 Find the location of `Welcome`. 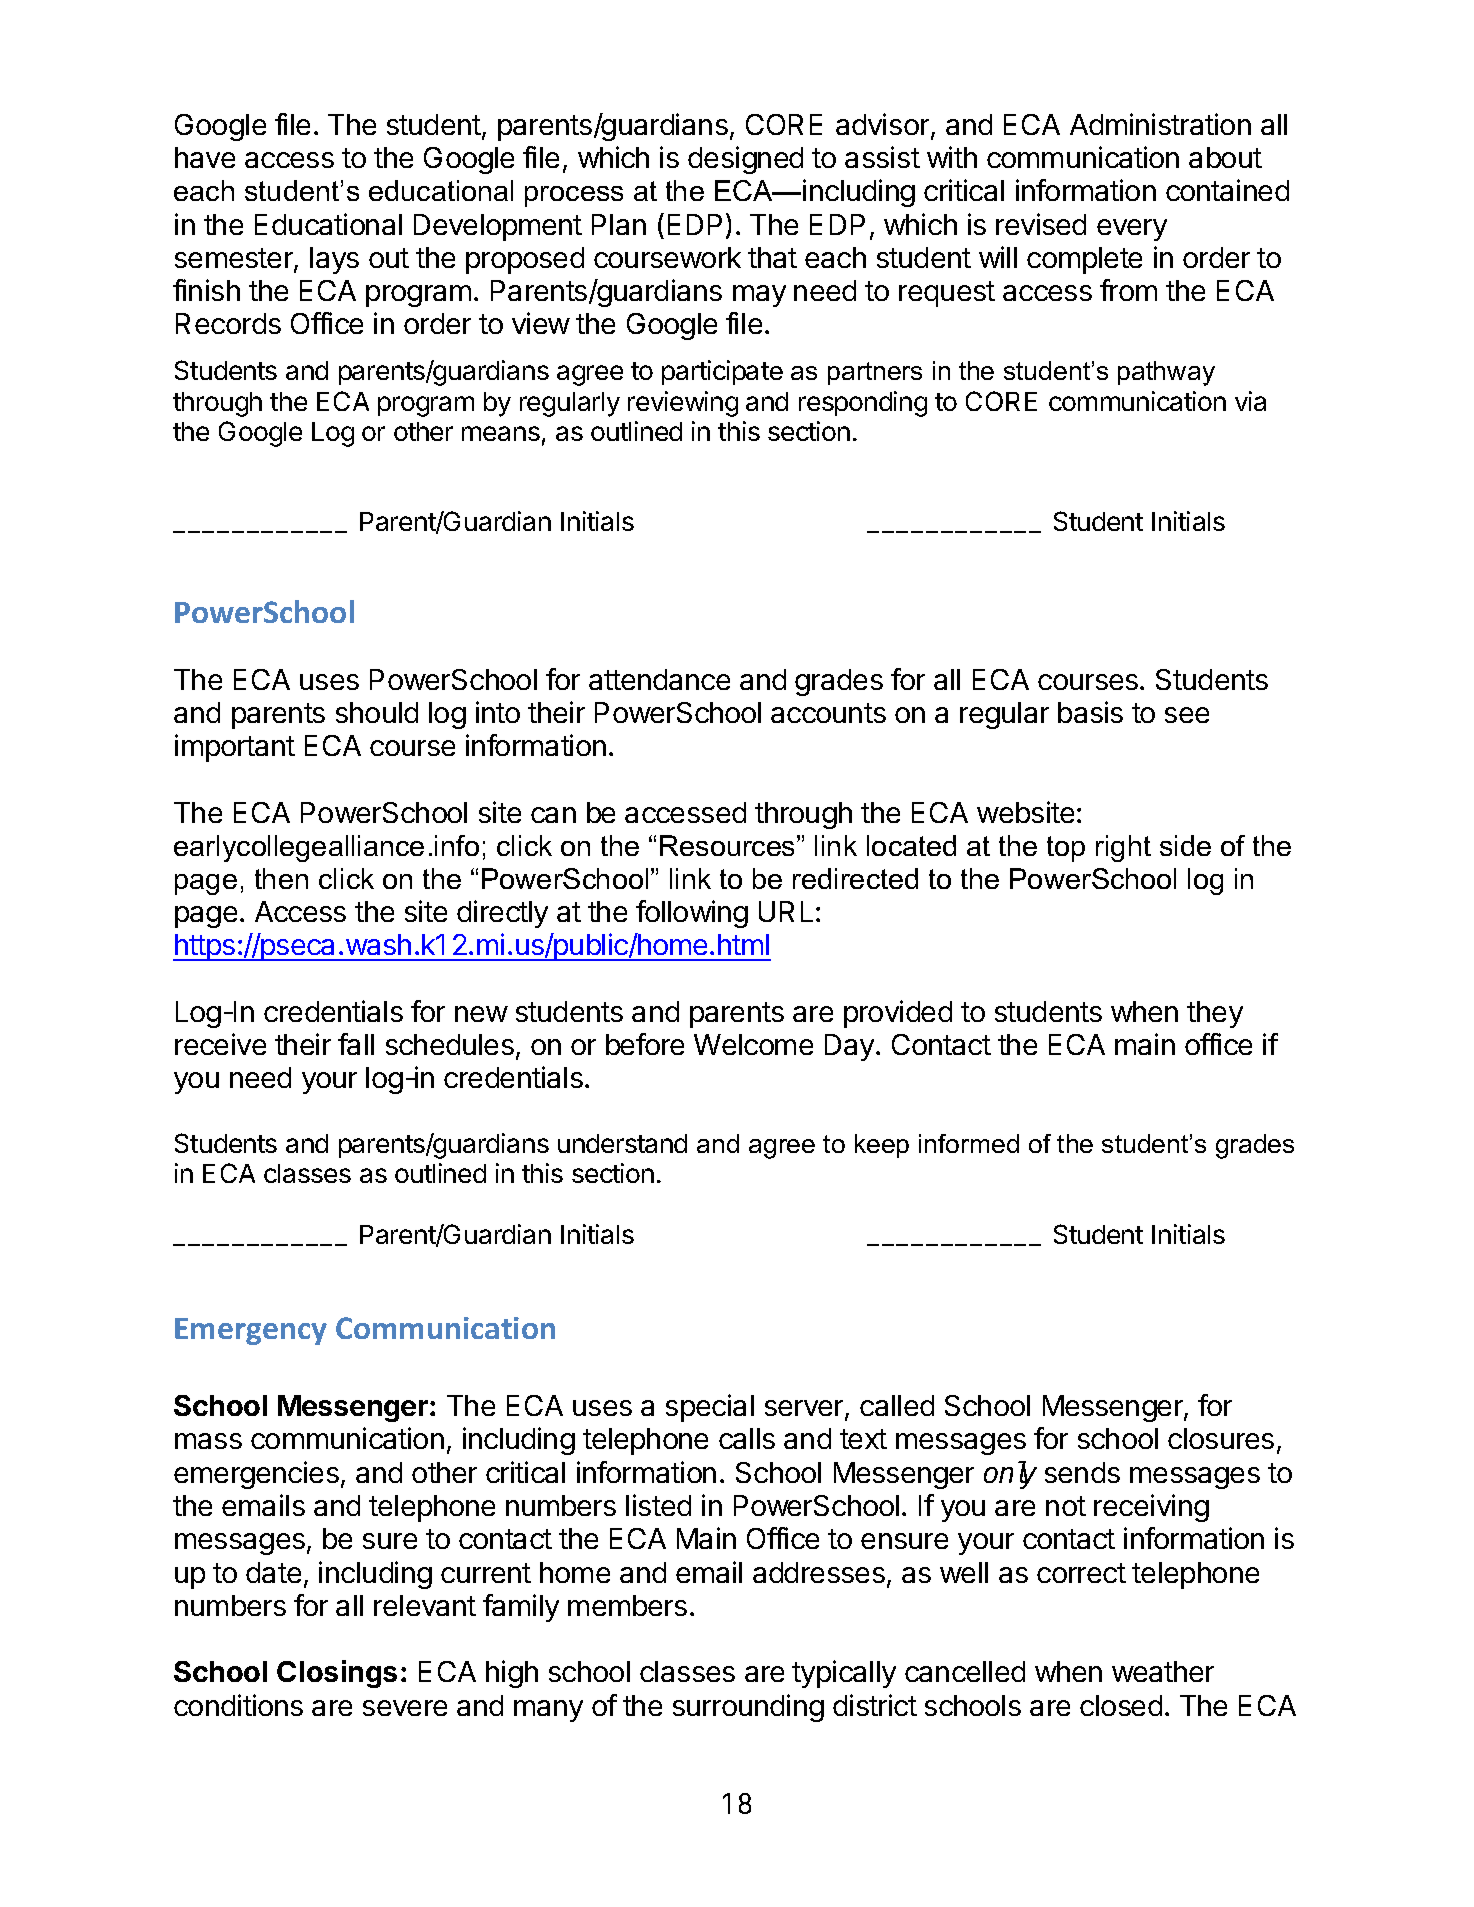

Welcome is located at coordinates (753, 1044).
